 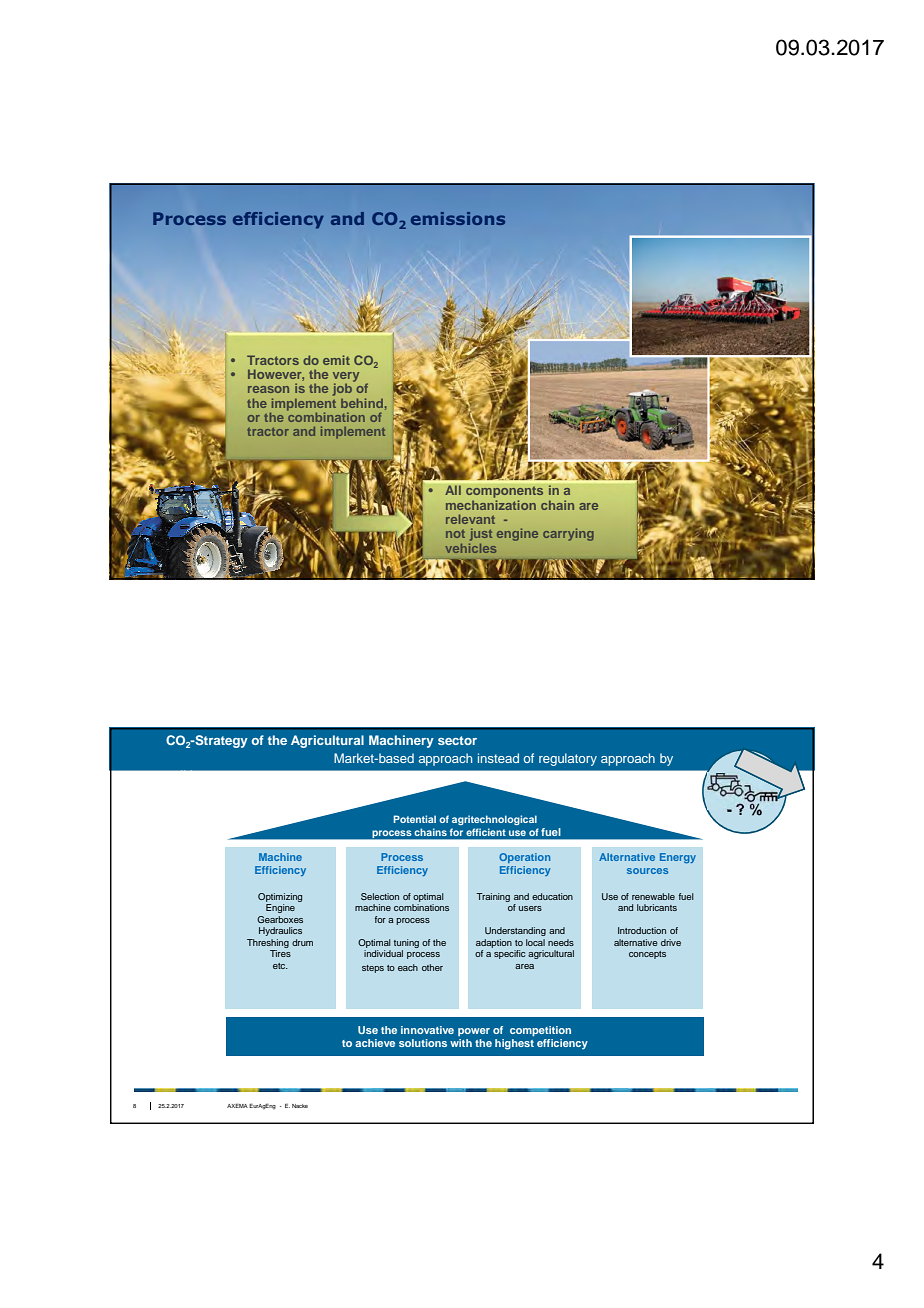 I want to click on innovative, so click(x=427, y=1030).
